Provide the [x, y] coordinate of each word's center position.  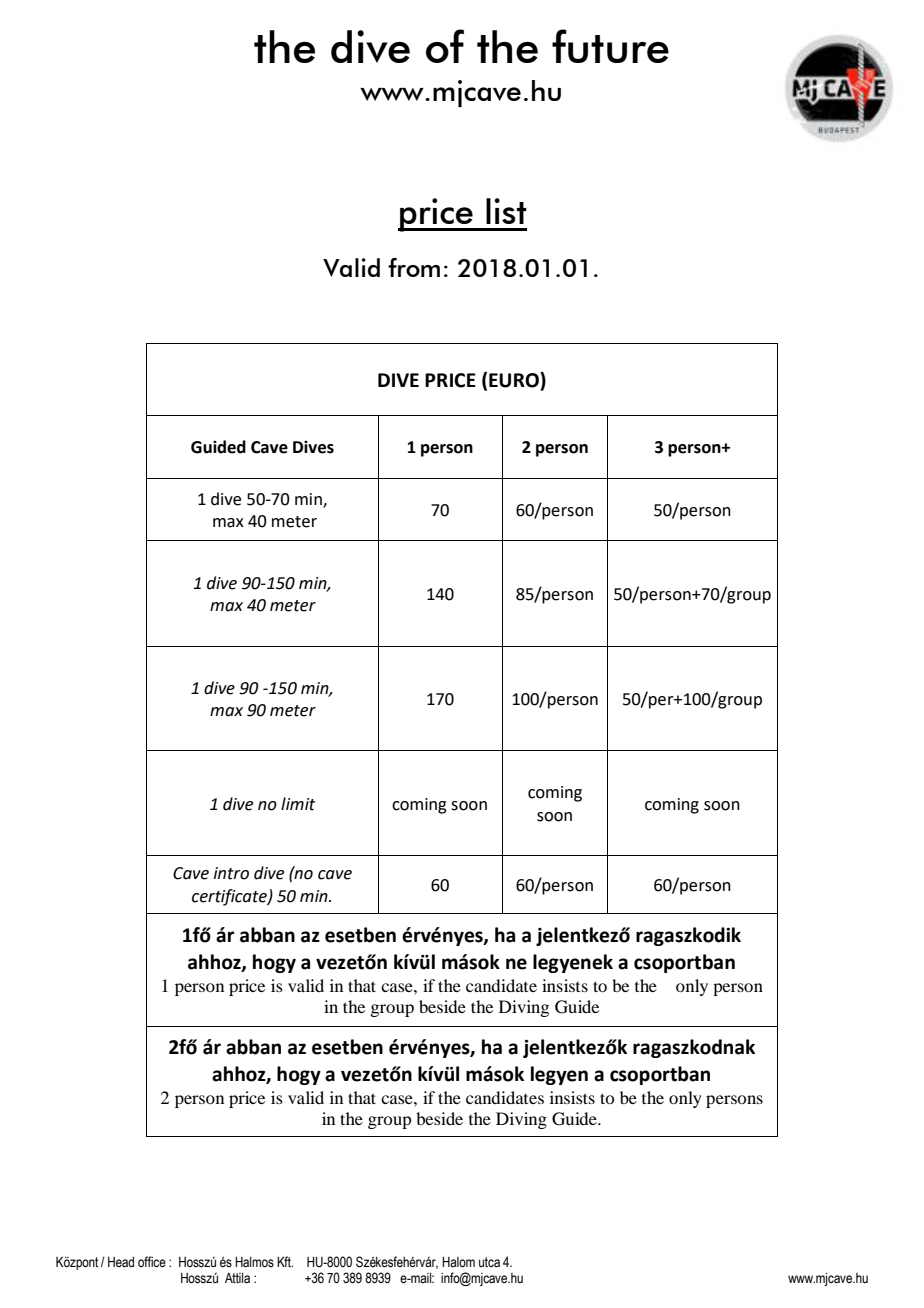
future [610, 46]
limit [298, 804]
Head [121, 1262]
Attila [237, 1278]
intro [231, 873]
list [506, 211]
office [152, 1262]
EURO [515, 380]
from [414, 267]
